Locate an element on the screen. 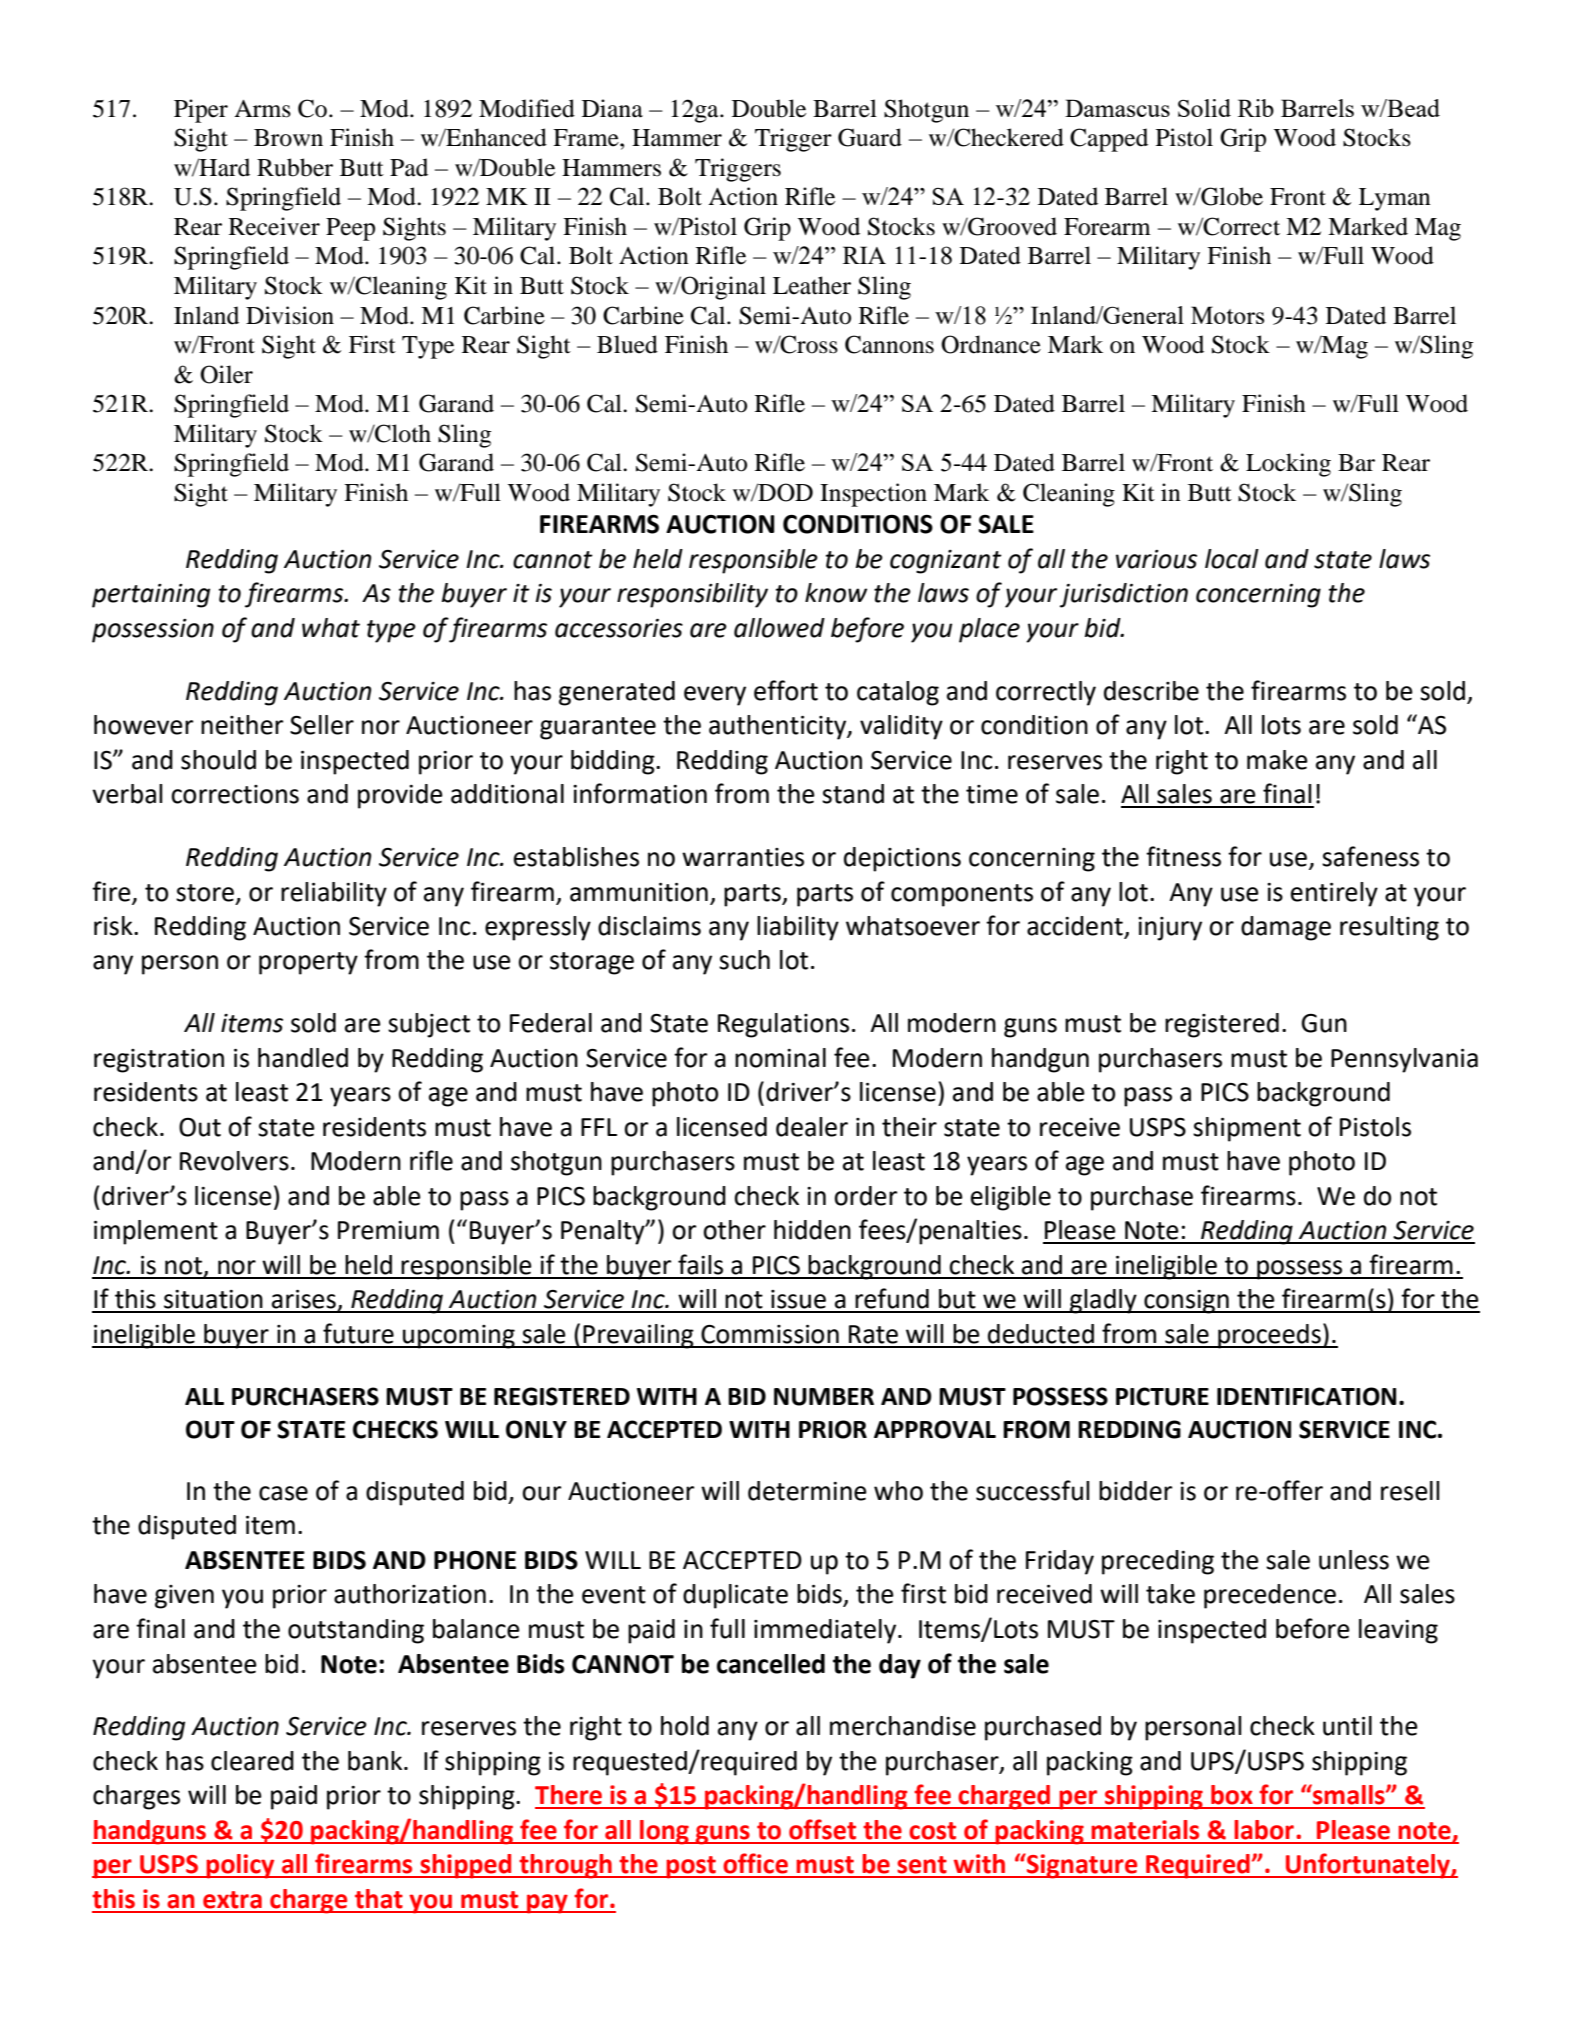 Image resolution: width=1573 pixels, height=2036 pixels. until is located at coordinates (1347, 1726).
